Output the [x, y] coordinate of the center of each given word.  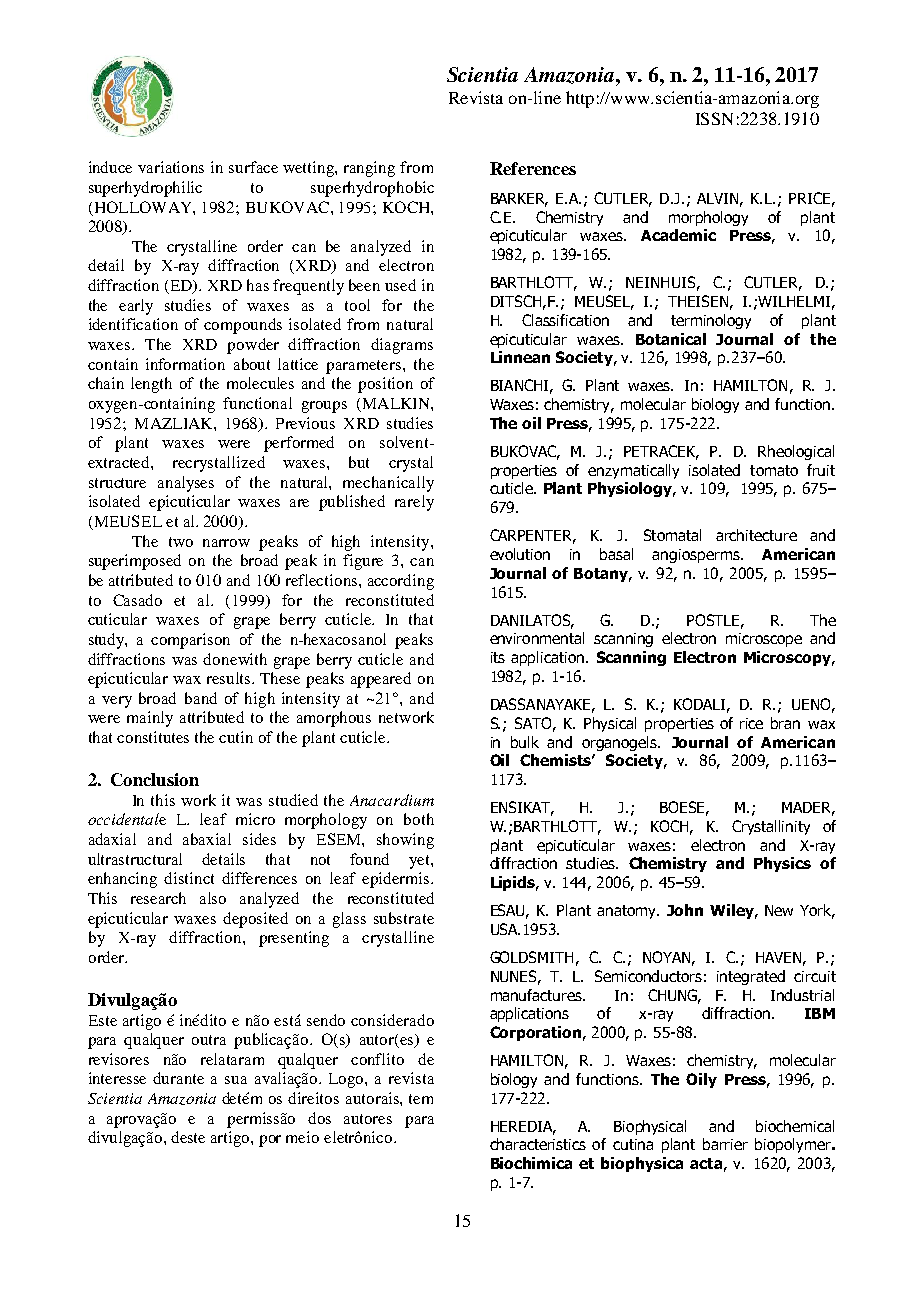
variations [171, 167]
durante [178, 1078]
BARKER [519, 199]
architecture [756, 535]
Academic [678, 235]
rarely [414, 503]
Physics [782, 864]
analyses [186, 484]
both [419, 819]
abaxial [207, 839]
